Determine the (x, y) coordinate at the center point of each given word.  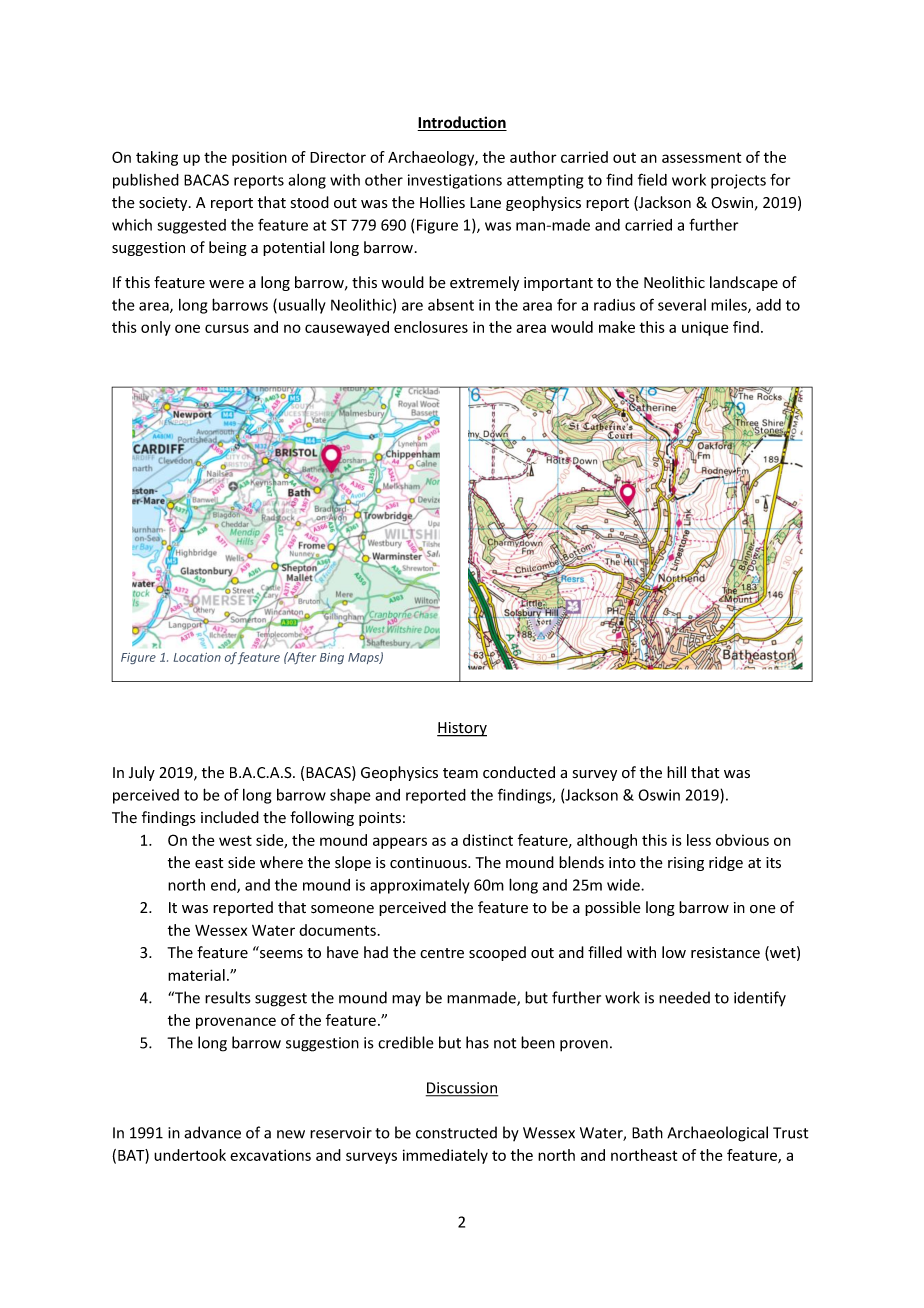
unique (705, 328)
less (699, 840)
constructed (456, 1132)
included (230, 817)
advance (212, 1132)
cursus (227, 328)
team (460, 773)
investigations (455, 181)
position (259, 158)
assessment (701, 157)
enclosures (431, 327)
